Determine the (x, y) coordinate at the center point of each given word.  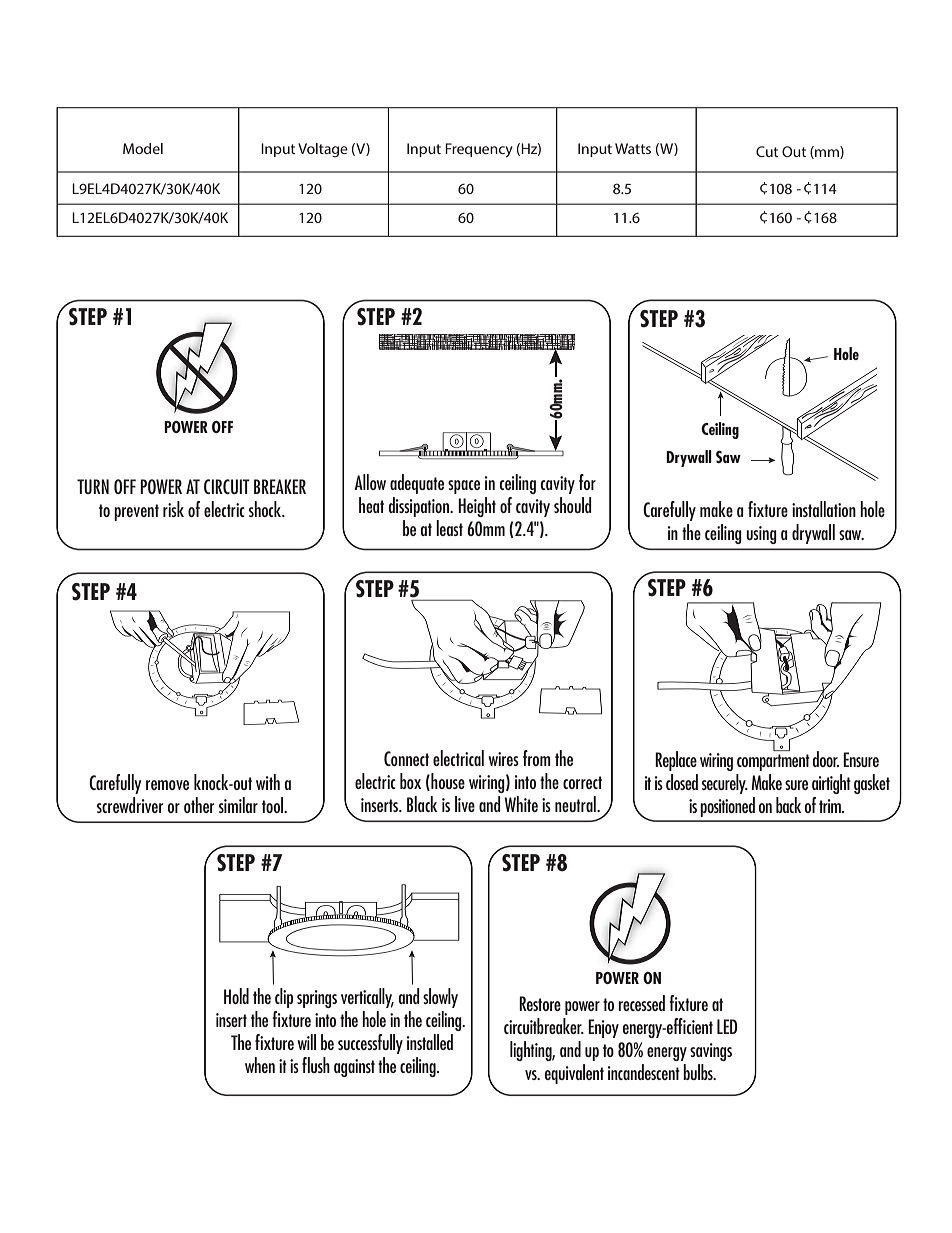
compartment (773, 762)
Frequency (479, 150)
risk (173, 509)
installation (824, 509)
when (260, 1065)
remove (167, 785)
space (464, 487)
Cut (767, 151)
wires (503, 759)
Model (143, 148)
